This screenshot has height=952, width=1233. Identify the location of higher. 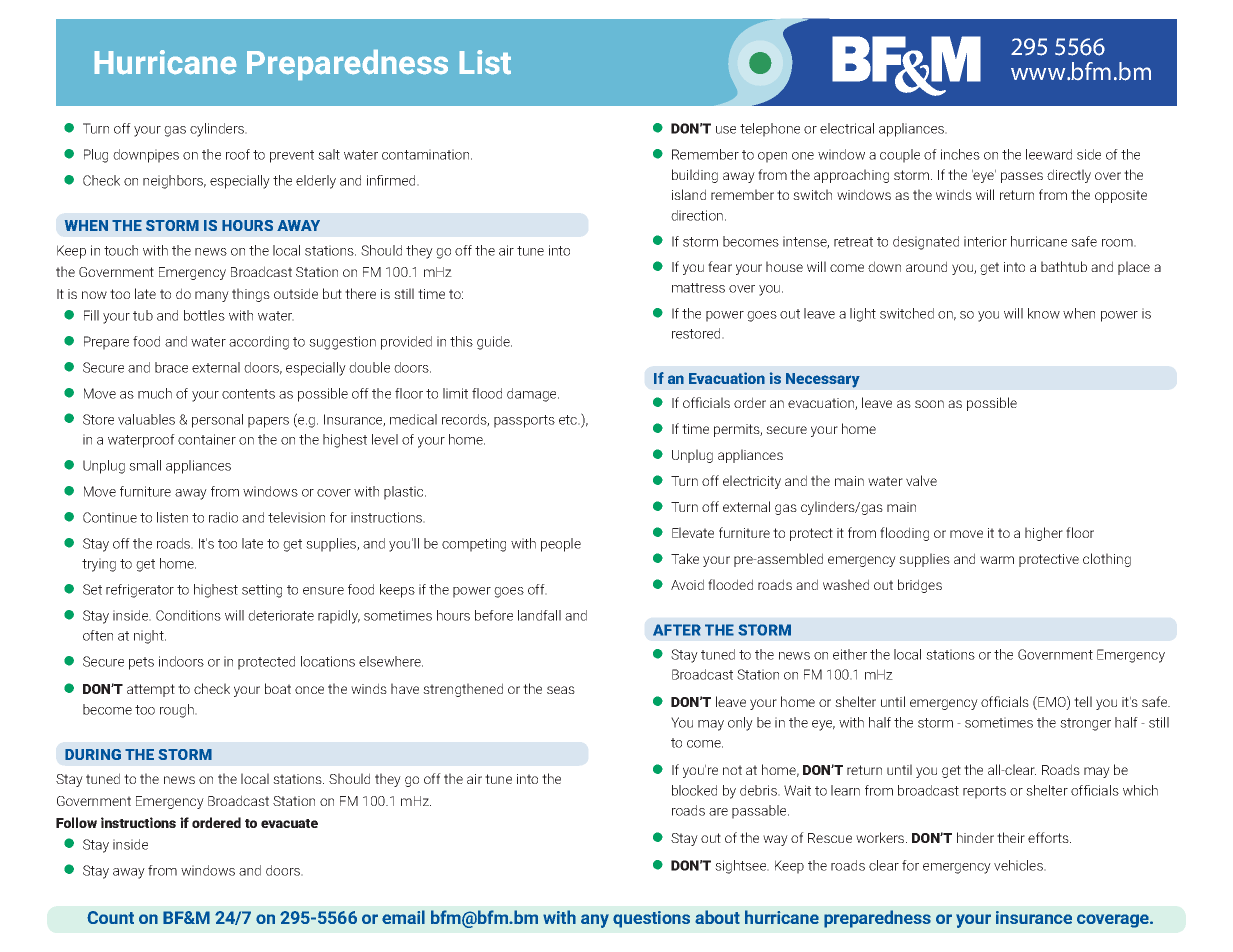
(1044, 534).
